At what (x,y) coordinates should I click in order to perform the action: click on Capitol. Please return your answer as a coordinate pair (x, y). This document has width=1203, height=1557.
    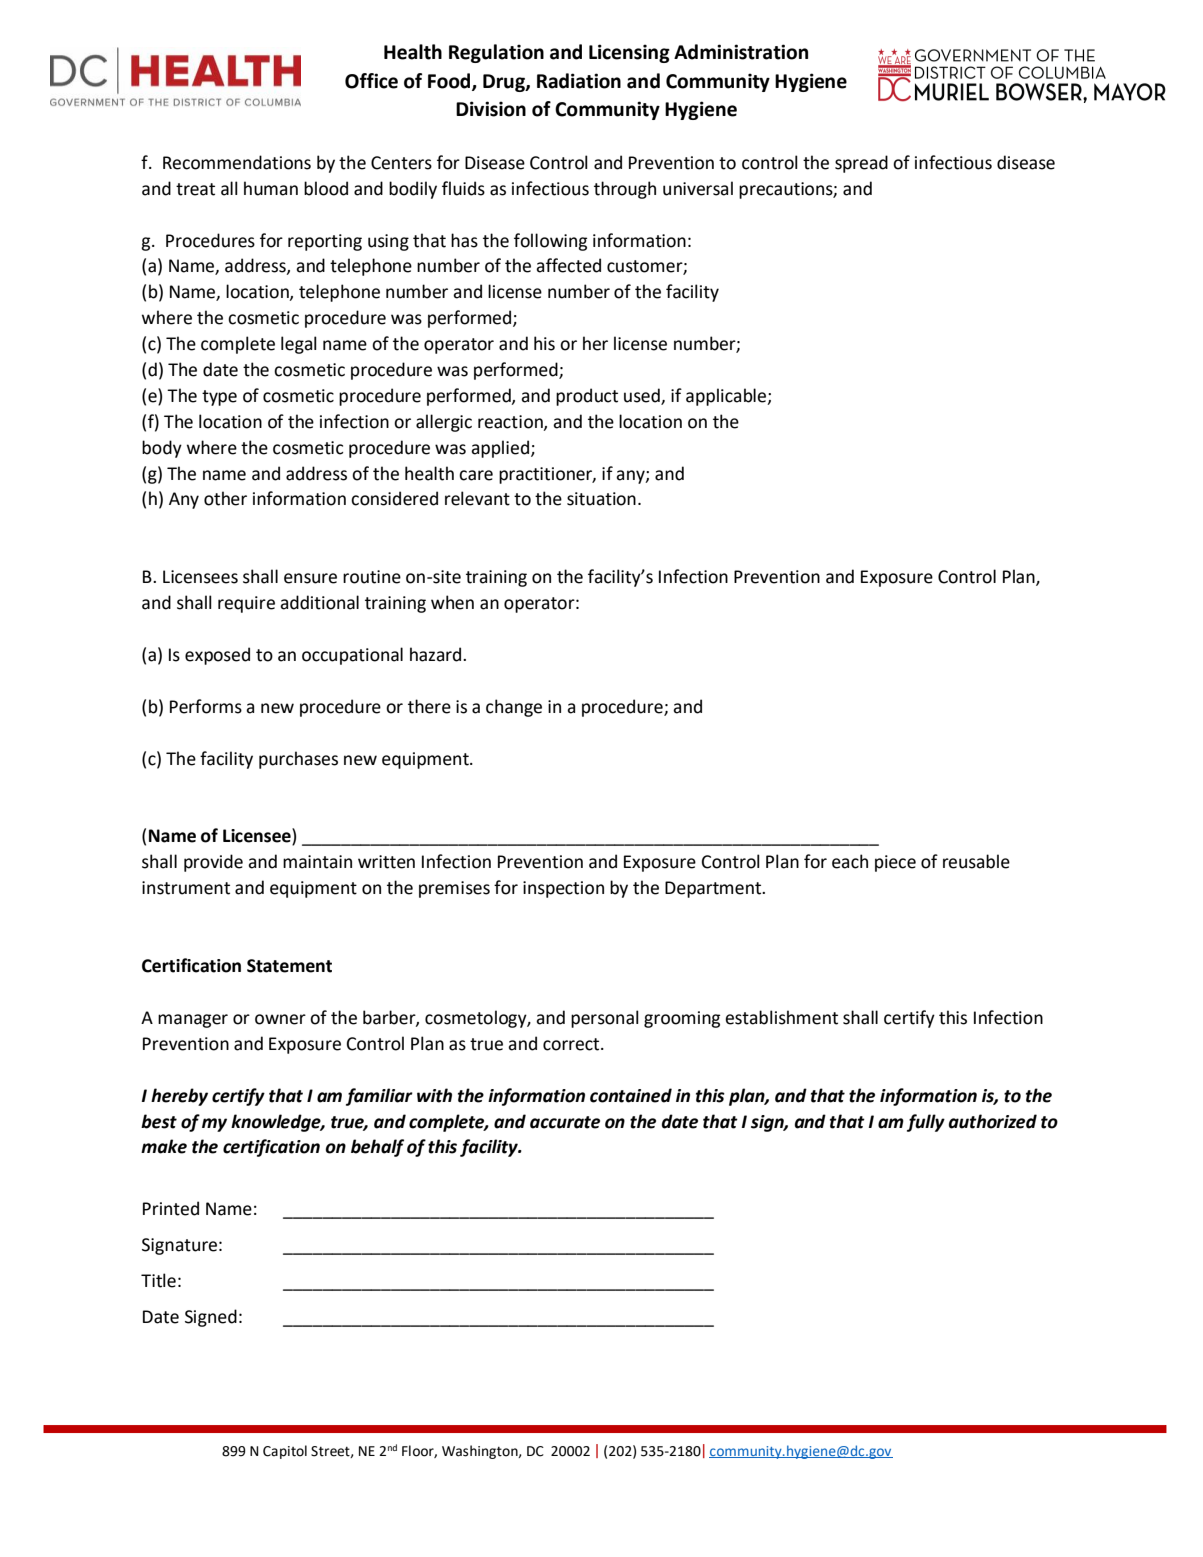
    Looking at the image, I should click on (285, 1452).
